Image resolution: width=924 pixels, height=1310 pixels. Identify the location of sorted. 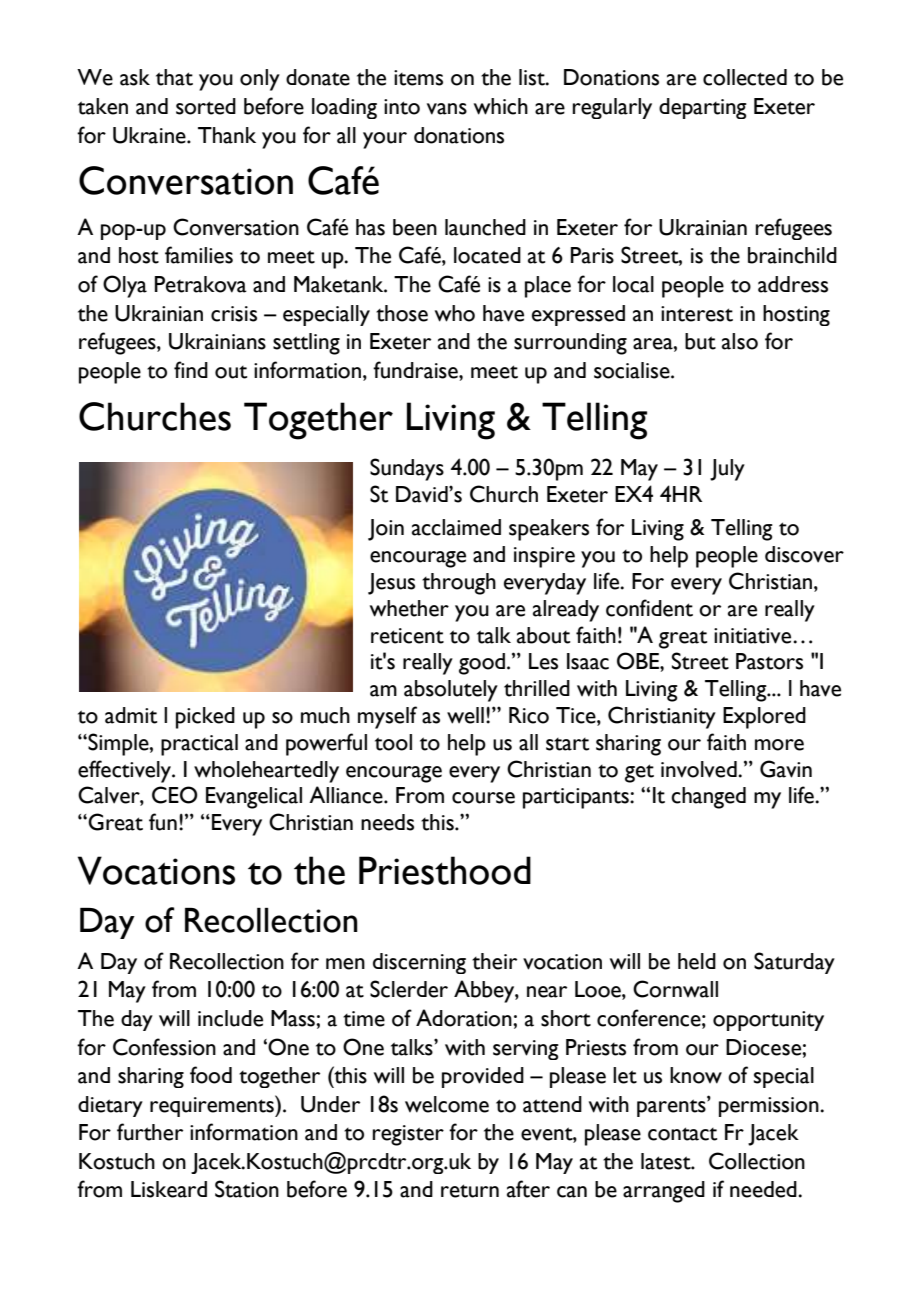
(206, 106).
